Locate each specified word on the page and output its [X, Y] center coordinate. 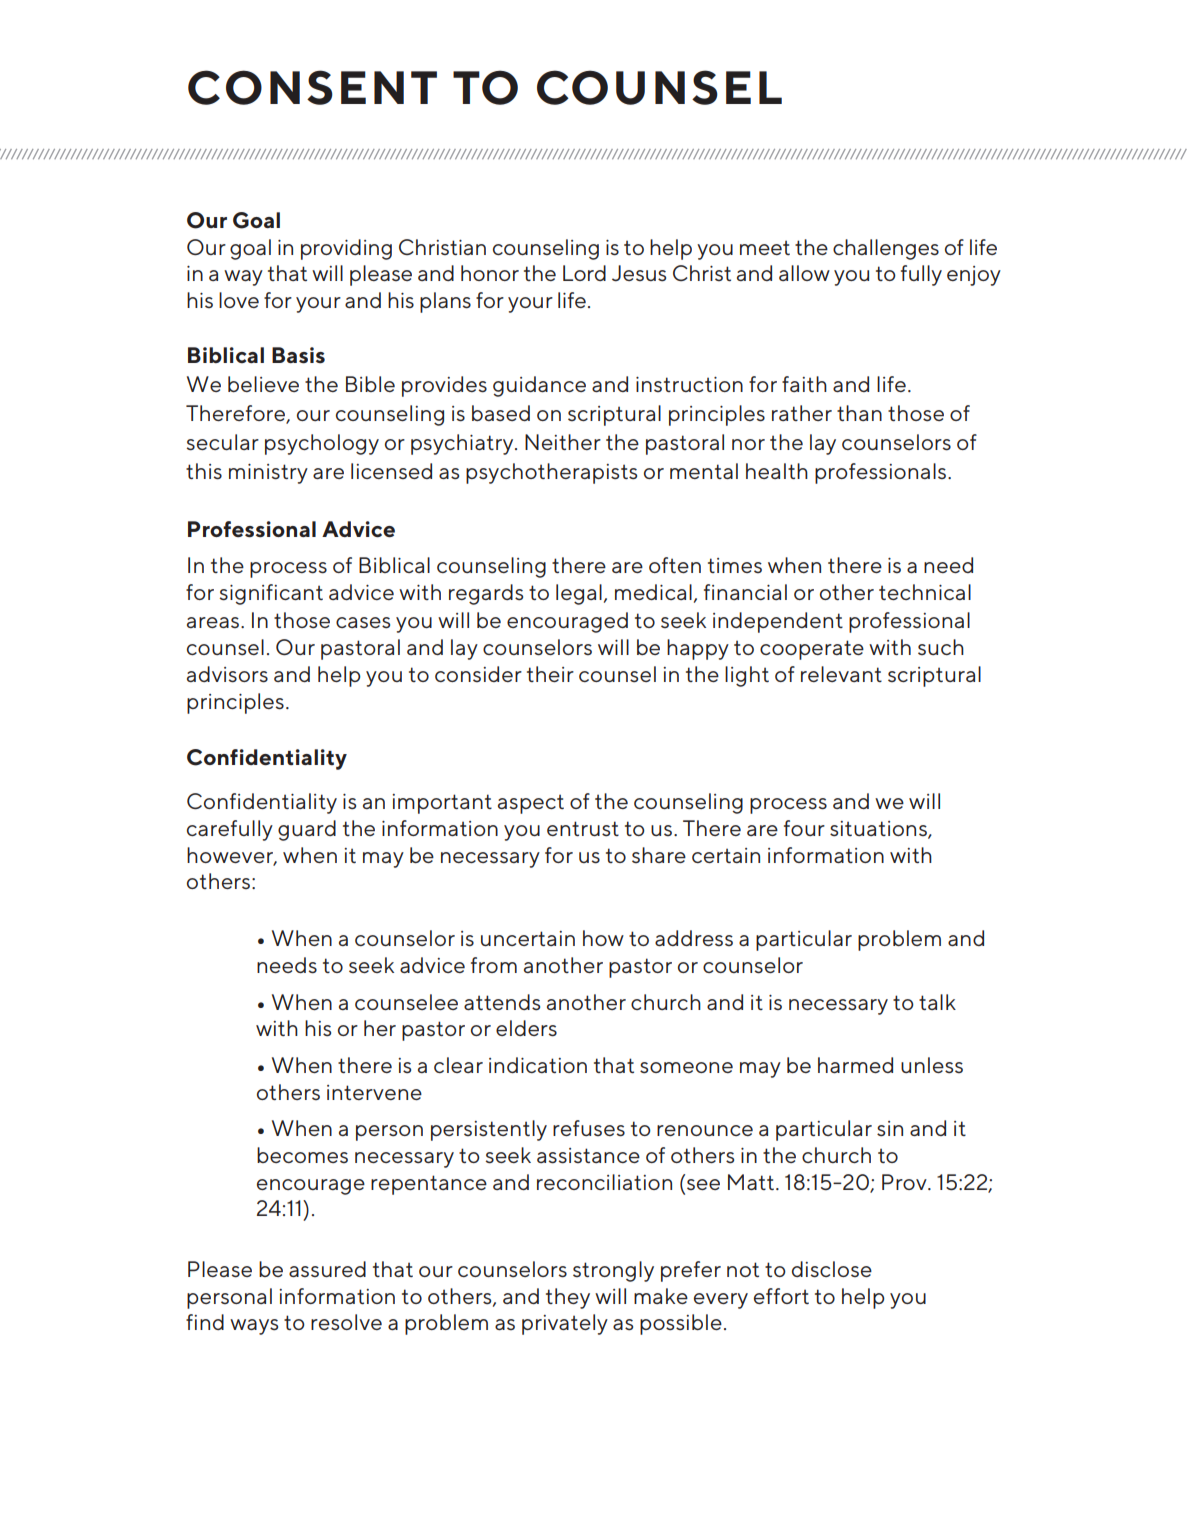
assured [327, 1269]
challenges [886, 249]
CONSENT [312, 87]
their [550, 674]
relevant [841, 674]
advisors [227, 674]
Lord [584, 273]
